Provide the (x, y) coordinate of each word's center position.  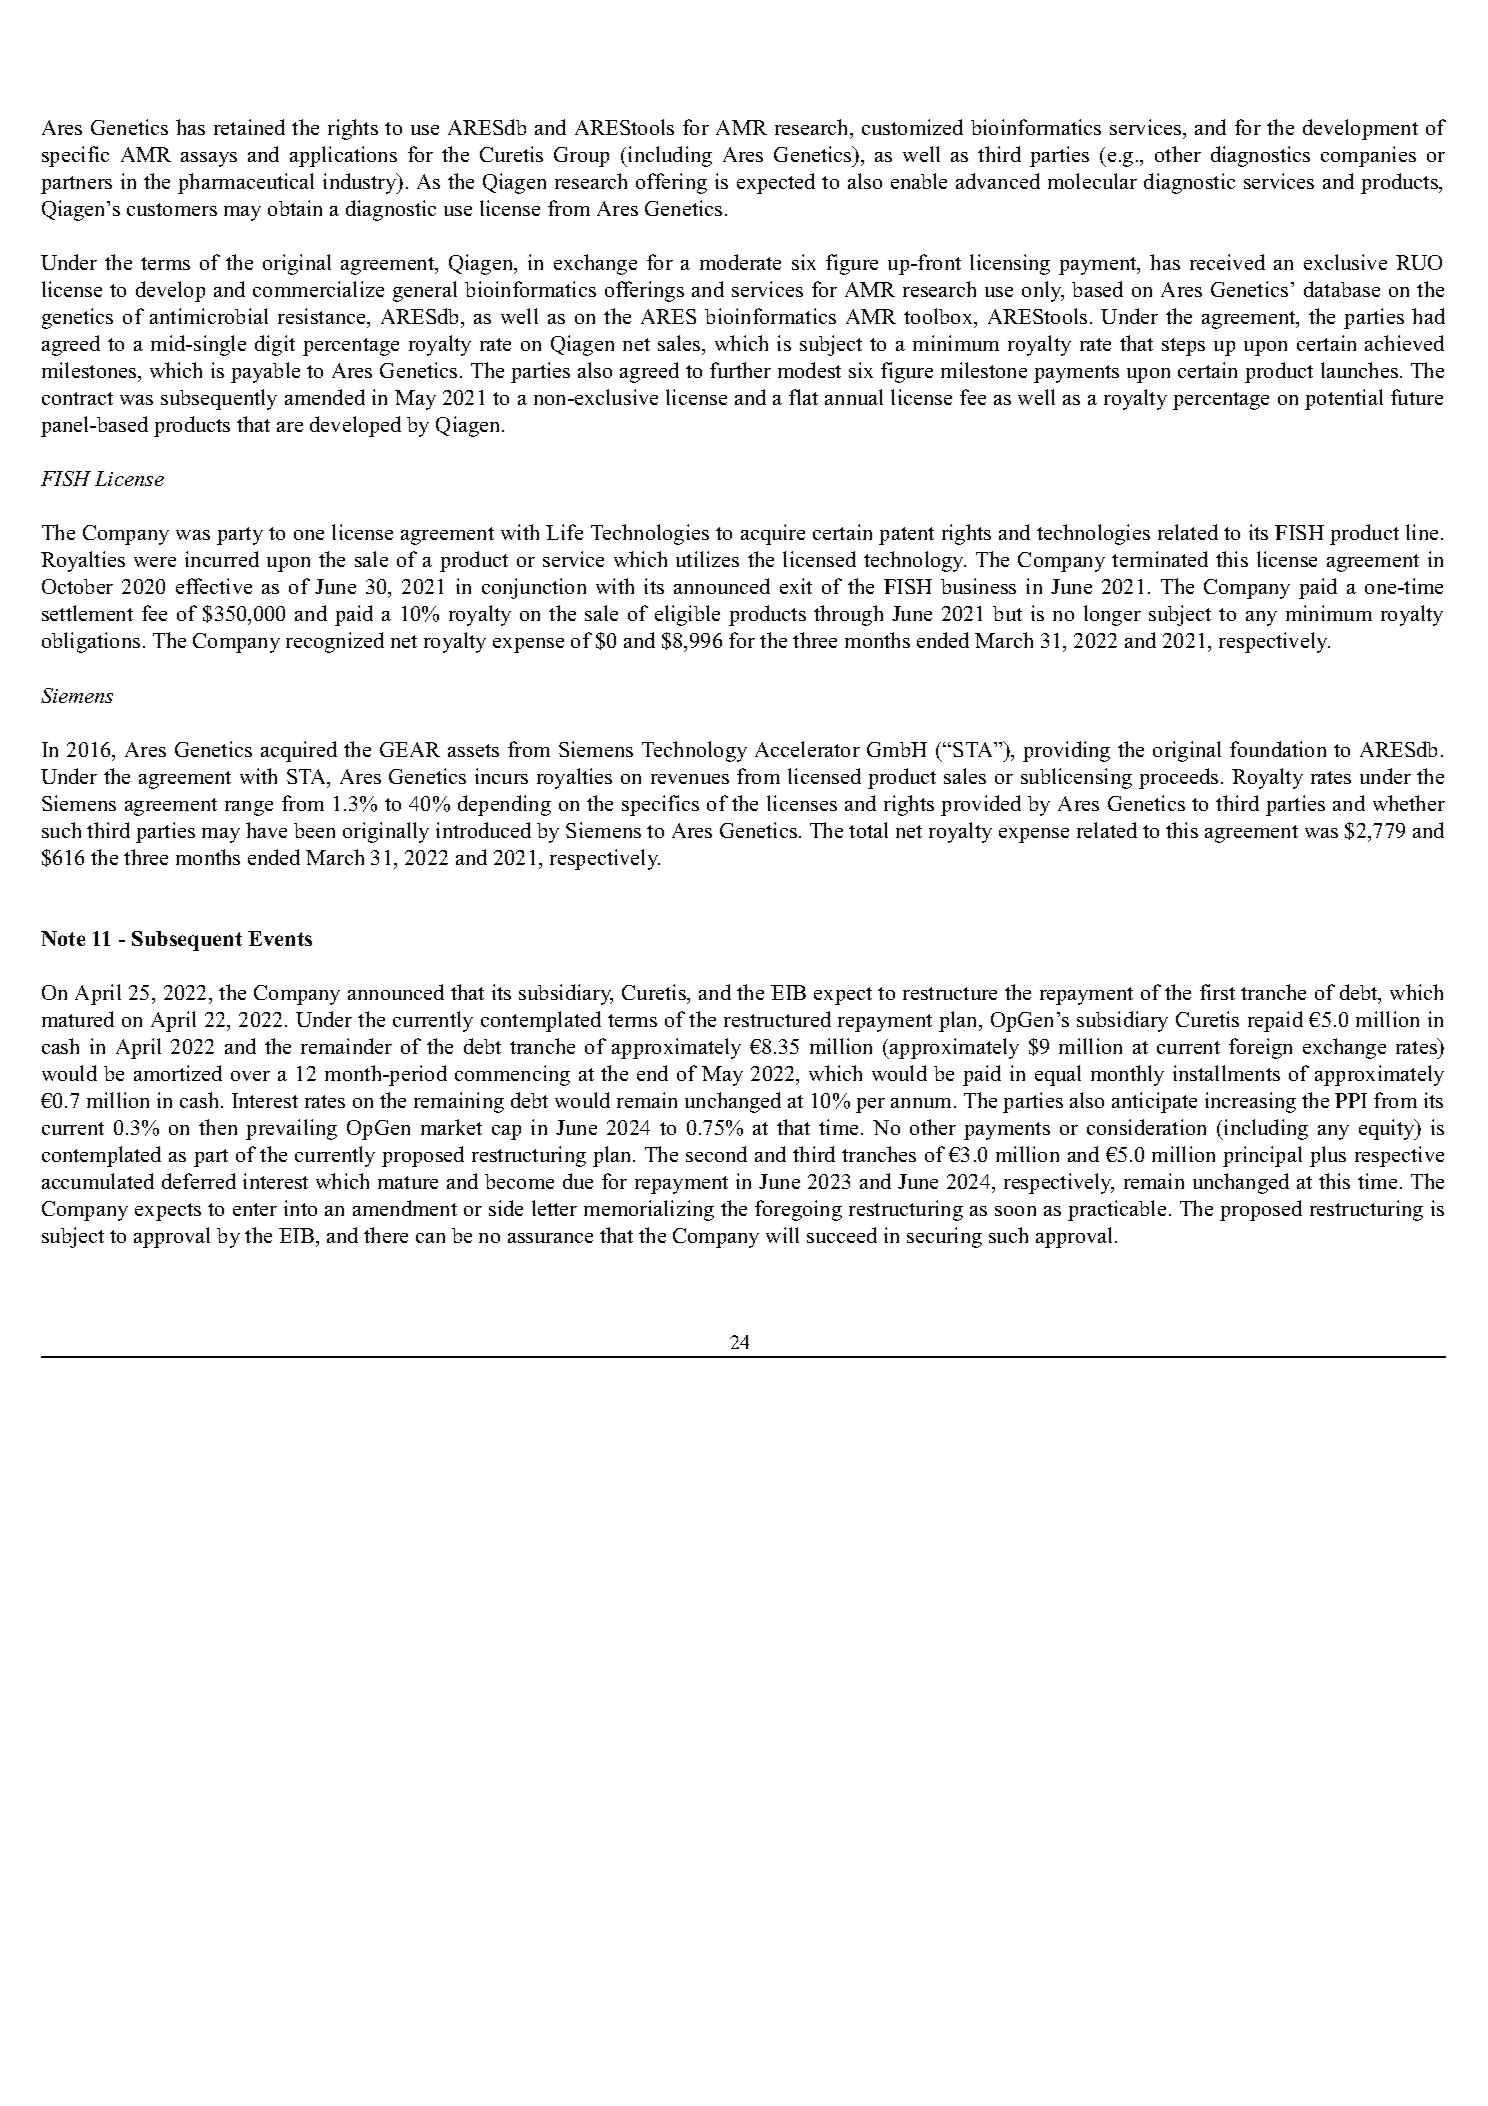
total (868, 830)
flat (803, 397)
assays (209, 159)
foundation (1278, 749)
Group (581, 157)
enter (255, 1209)
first (1217, 992)
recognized (335, 642)
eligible (687, 615)
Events (280, 938)
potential (1344, 399)
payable (265, 372)
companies (1368, 156)
